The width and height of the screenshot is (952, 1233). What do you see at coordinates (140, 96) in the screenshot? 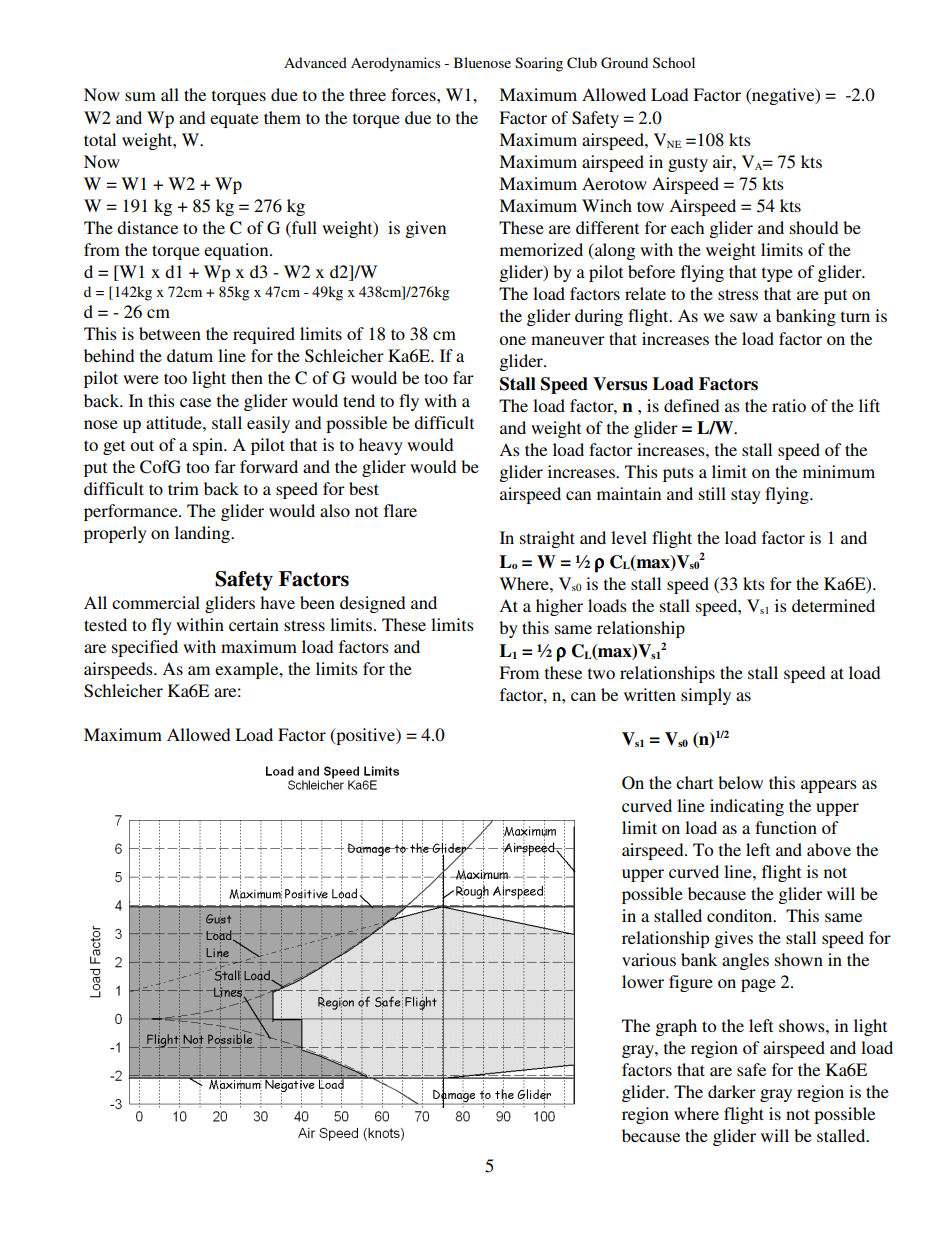
I see `sum` at bounding box center [140, 96].
